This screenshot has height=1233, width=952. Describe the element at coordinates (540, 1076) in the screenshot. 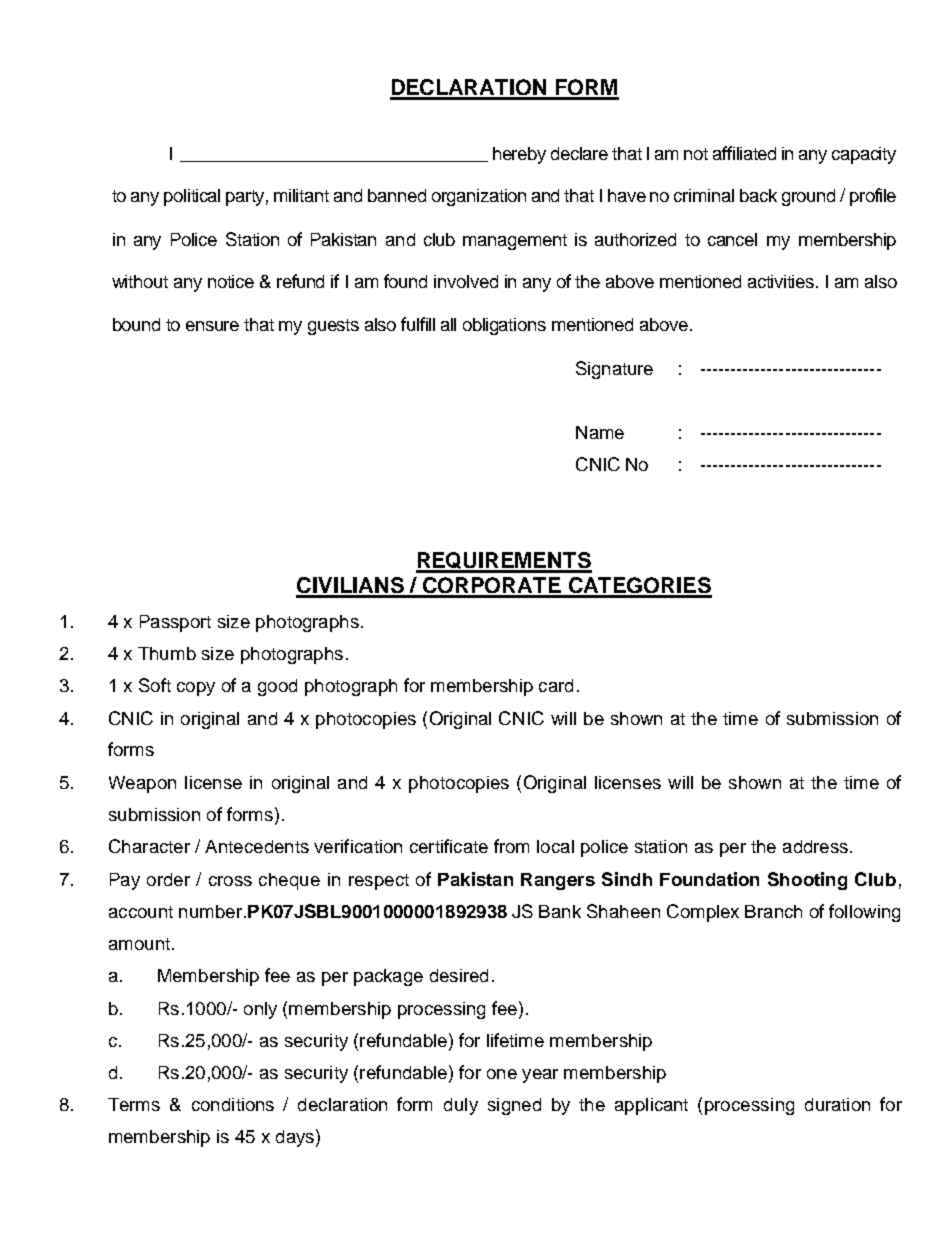

I see `year` at that location.
